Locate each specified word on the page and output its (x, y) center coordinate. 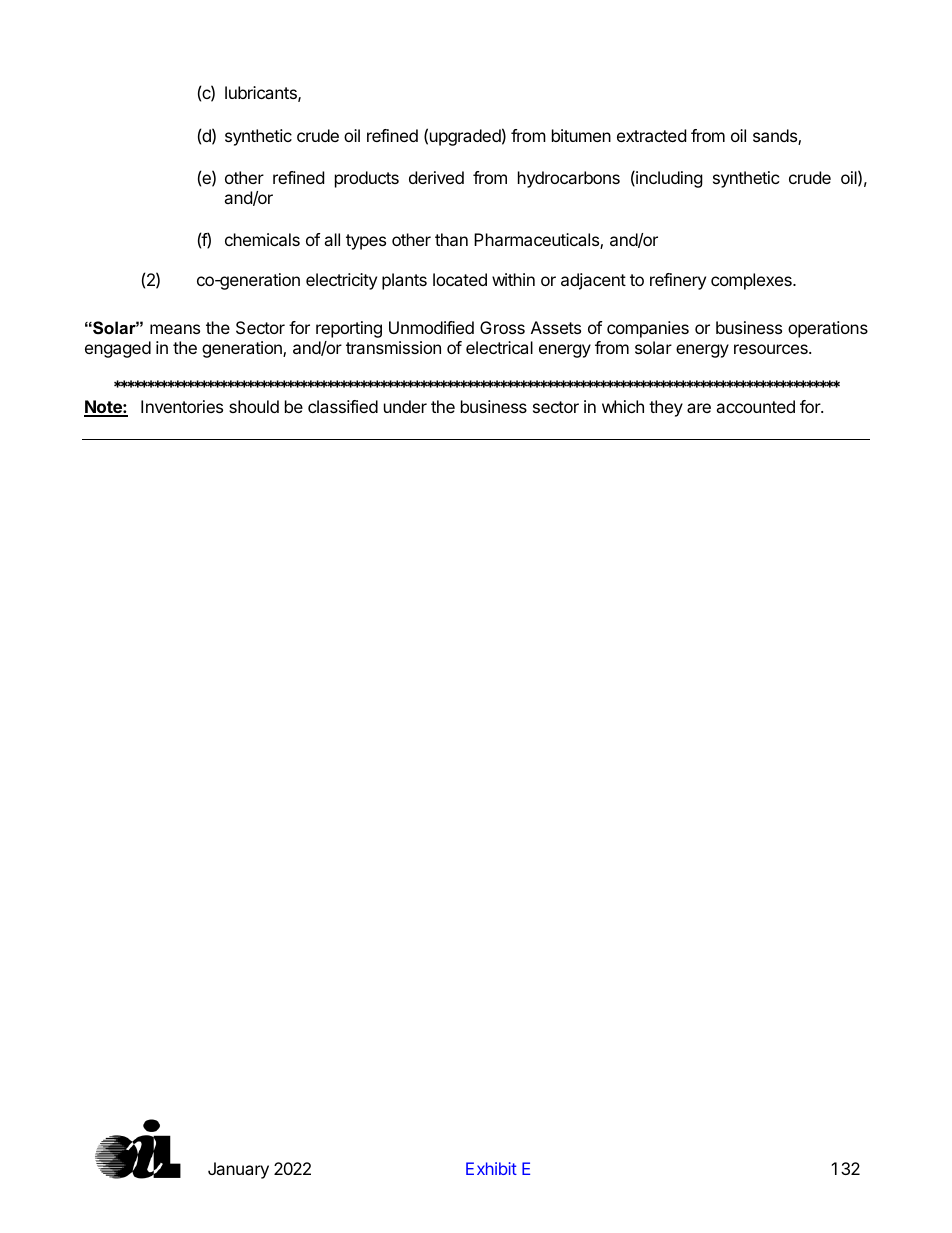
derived (436, 177)
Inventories (182, 406)
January (238, 1170)
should (254, 406)
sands (776, 137)
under (405, 406)
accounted (755, 406)
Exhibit (491, 1168)
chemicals (262, 239)
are (699, 408)
